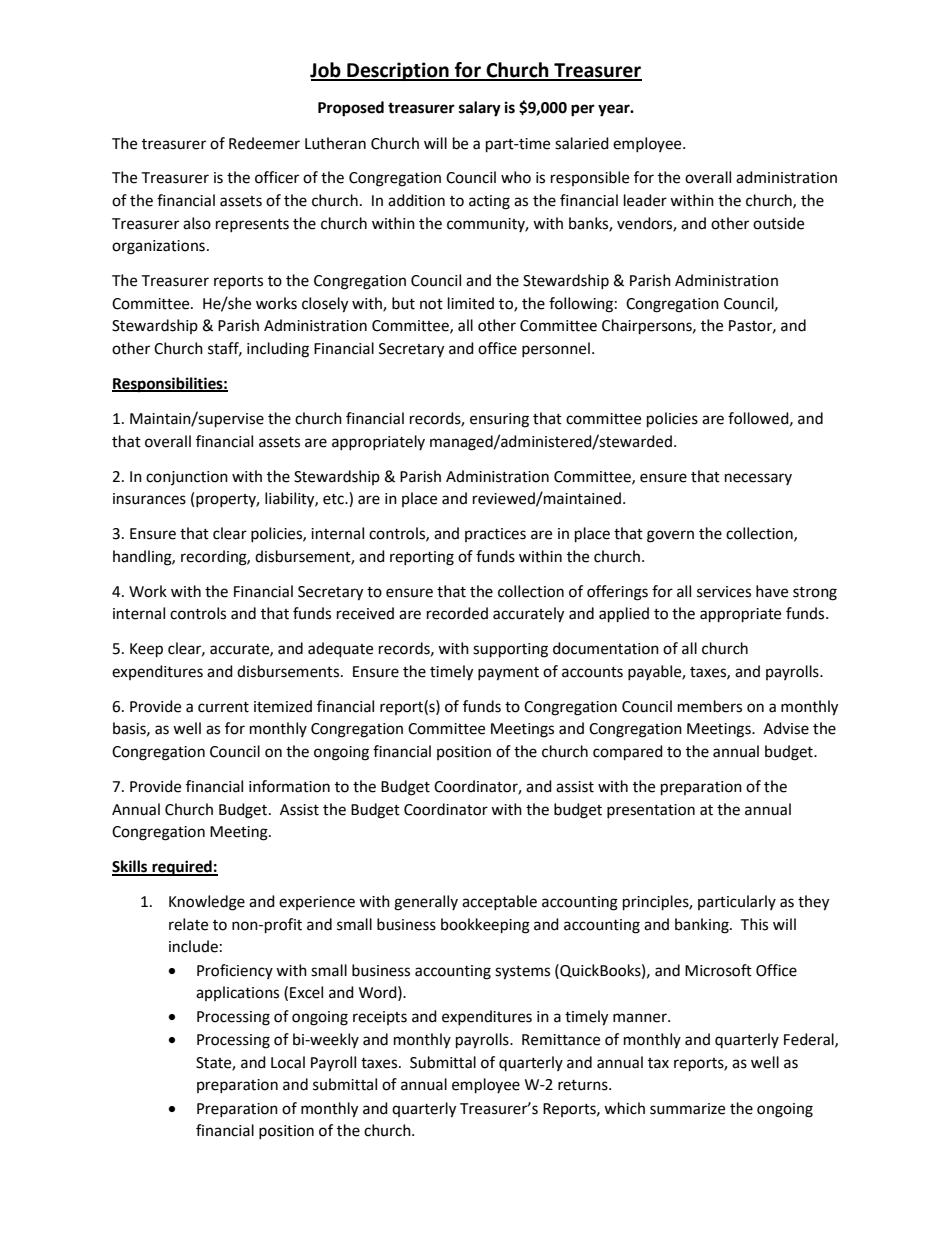  What do you see at coordinates (786, 728) in the document?
I see `Advise` at bounding box center [786, 728].
